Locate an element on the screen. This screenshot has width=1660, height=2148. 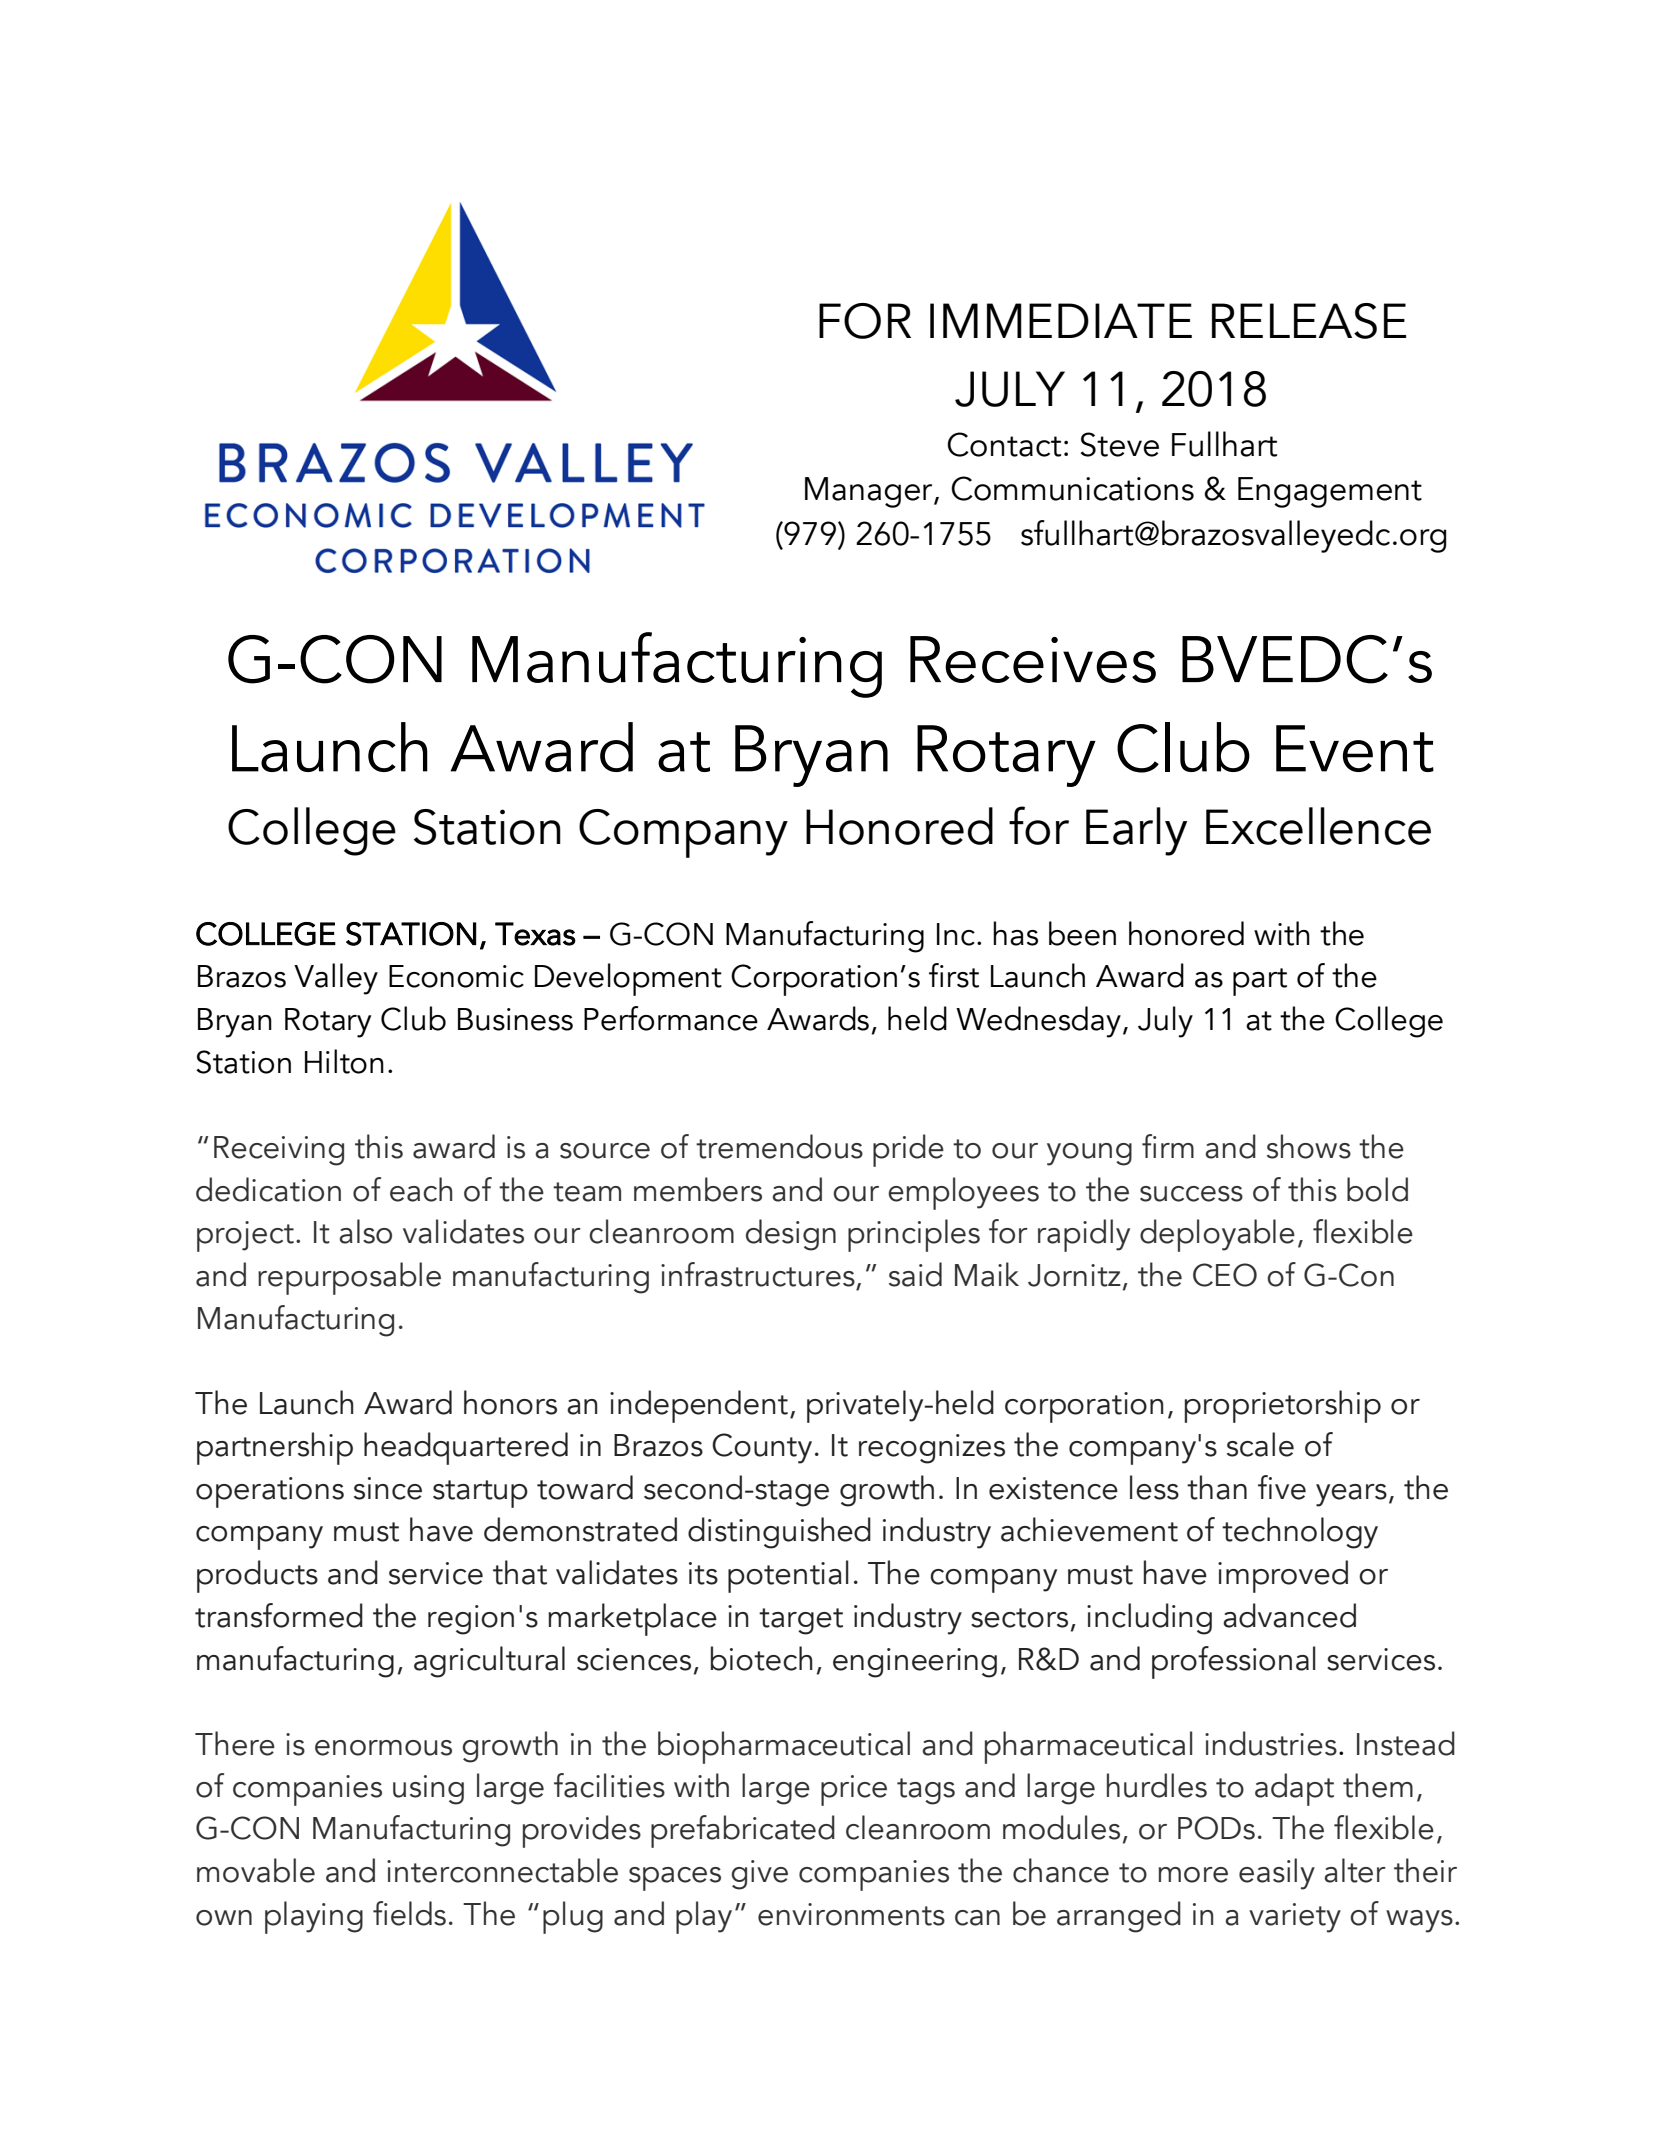
tremendous is located at coordinates (779, 1146).
